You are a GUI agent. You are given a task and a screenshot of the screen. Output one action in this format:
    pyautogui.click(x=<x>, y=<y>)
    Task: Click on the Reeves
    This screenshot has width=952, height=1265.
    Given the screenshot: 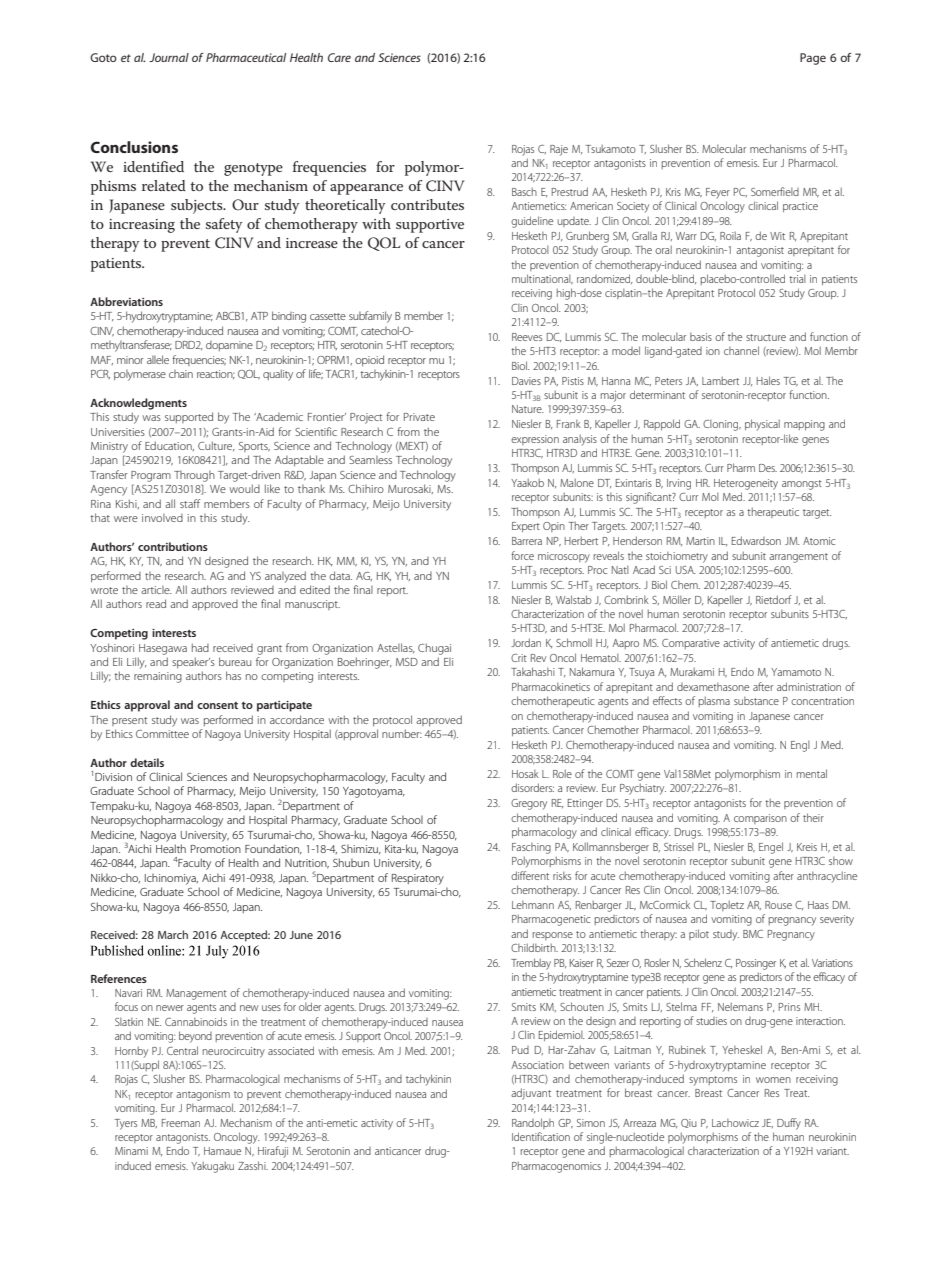 What is the action you would take?
    pyautogui.click(x=527, y=337)
